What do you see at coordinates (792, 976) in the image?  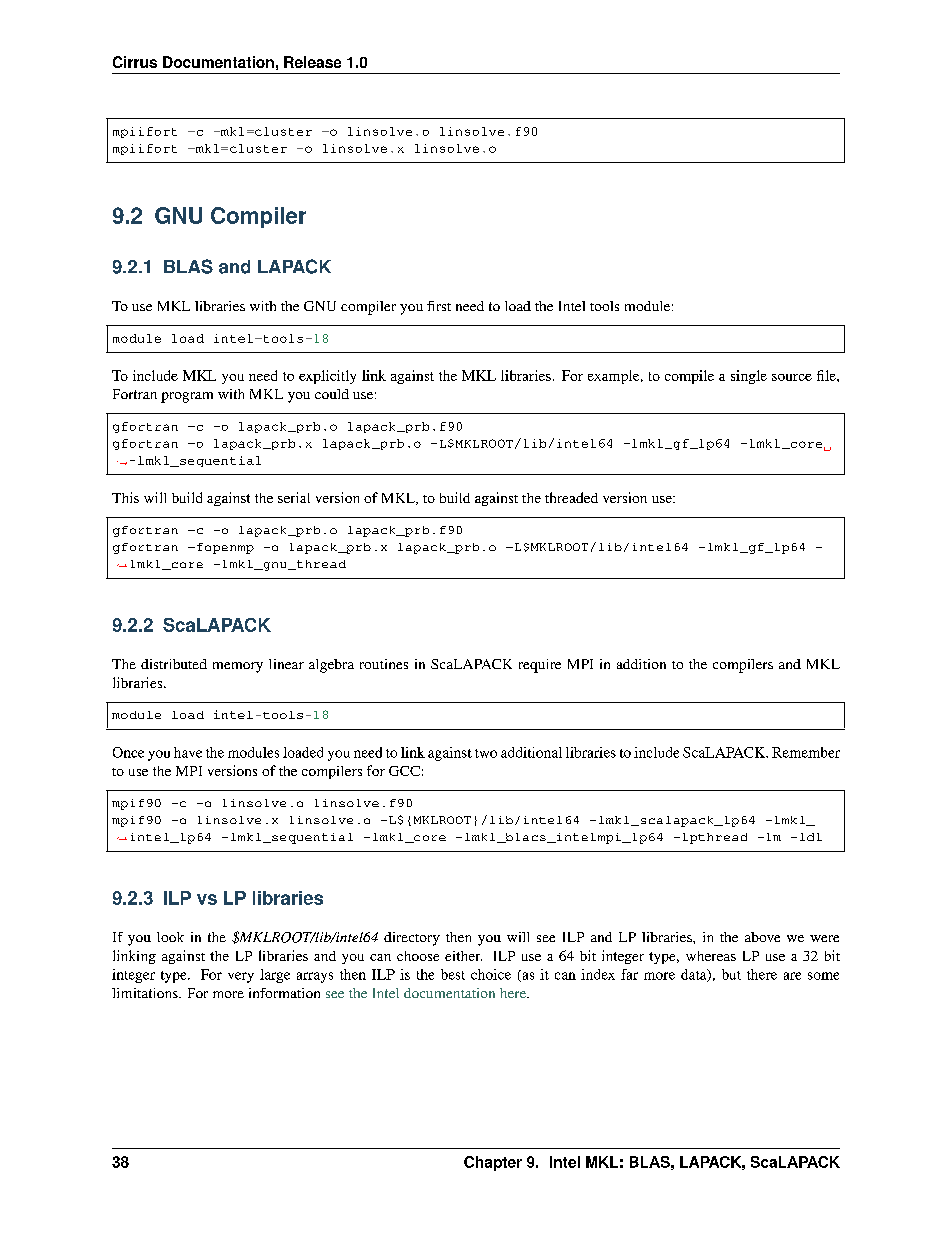 I see `are` at bounding box center [792, 976].
